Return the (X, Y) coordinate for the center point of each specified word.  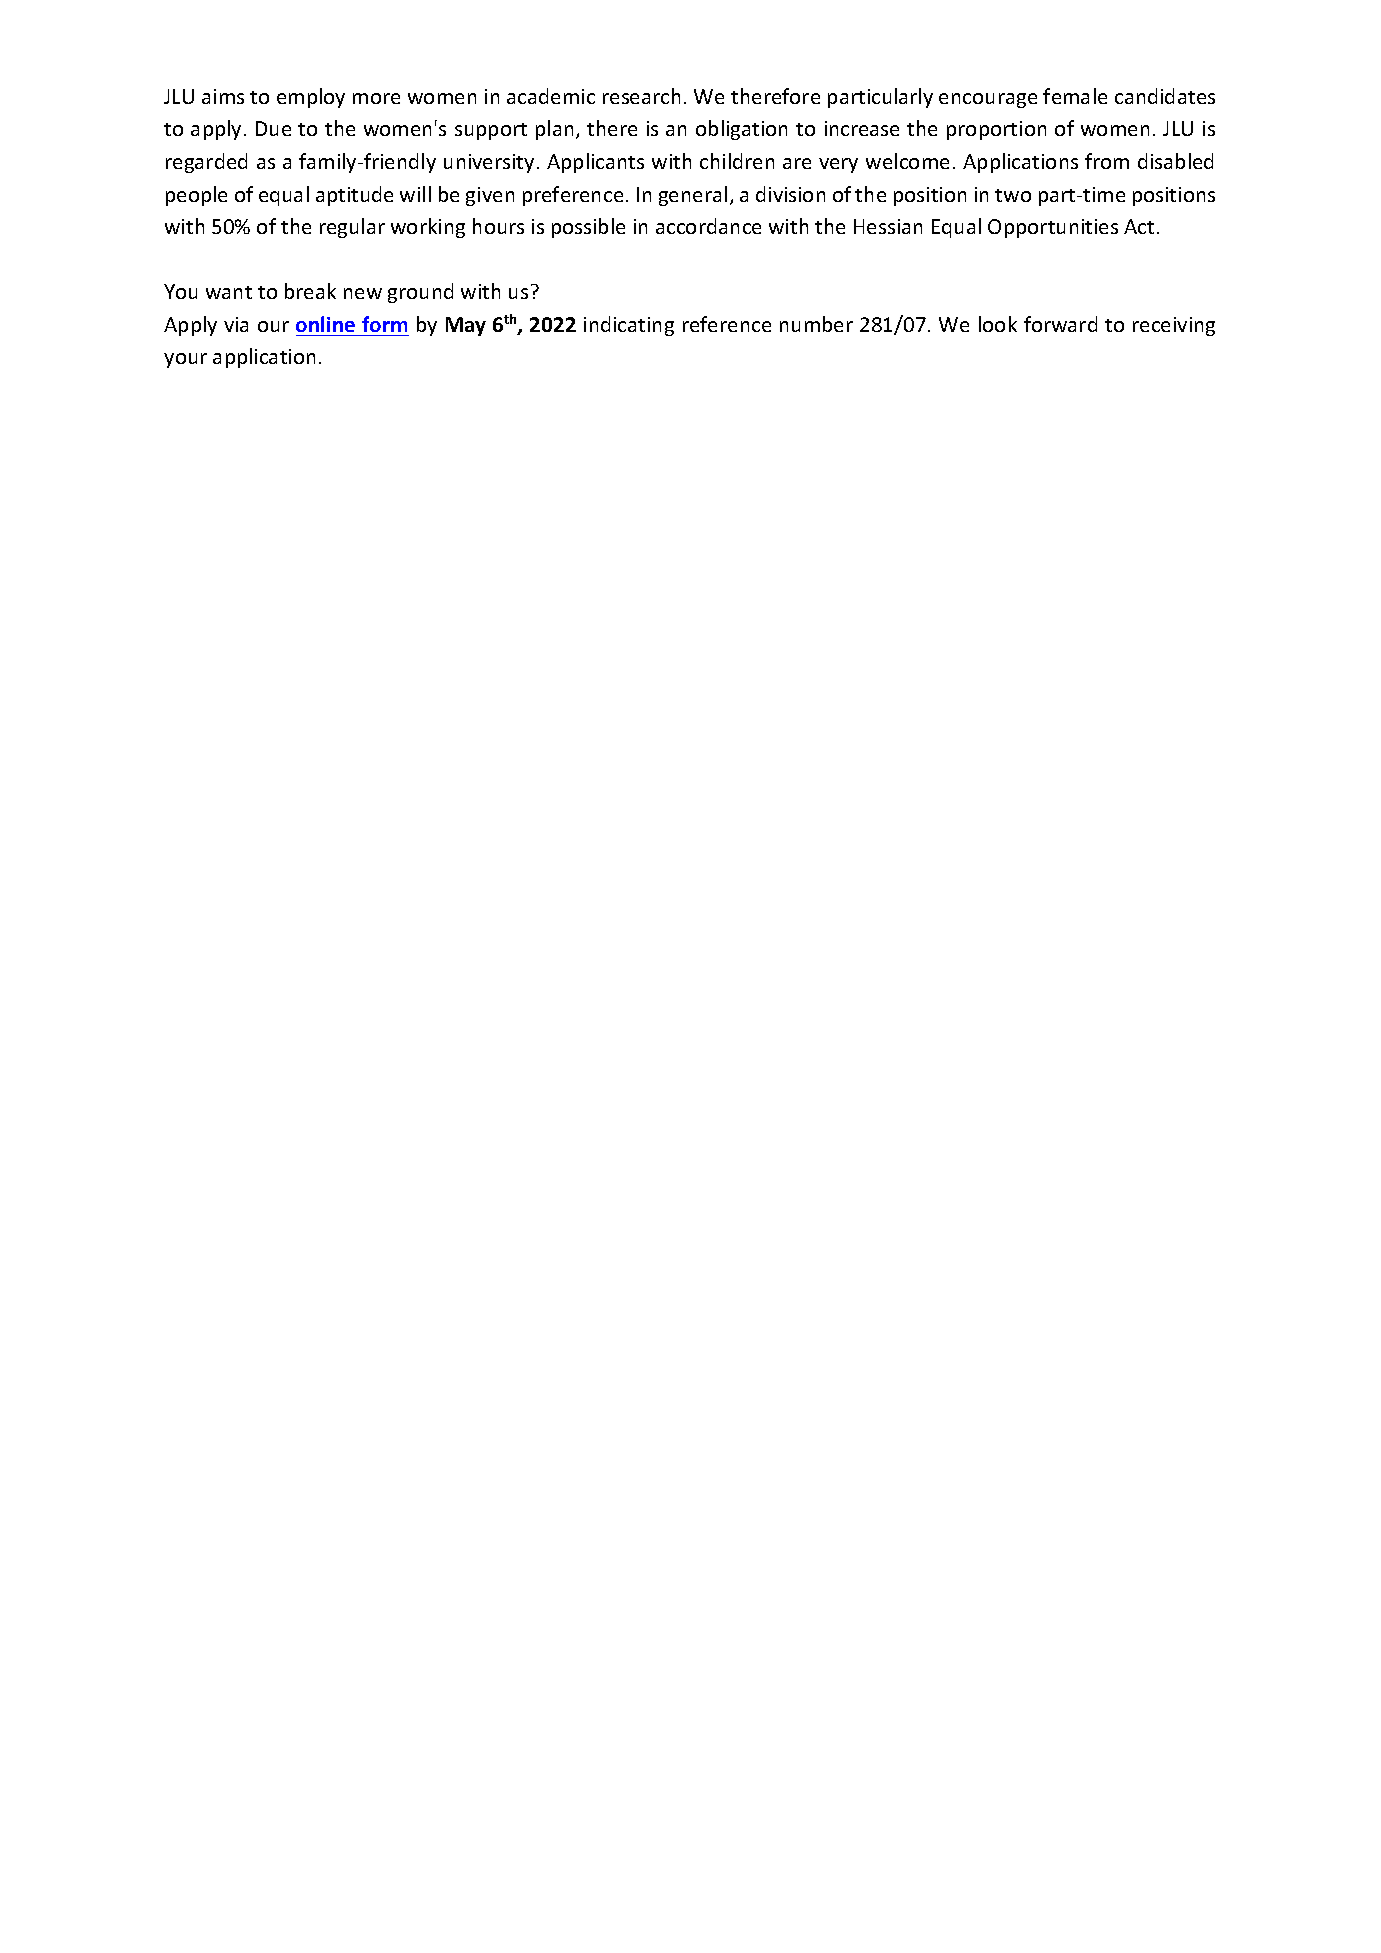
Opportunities (1053, 228)
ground (420, 293)
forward (1060, 324)
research (641, 96)
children (737, 161)
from (1107, 161)
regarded (206, 163)
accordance (708, 226)
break (310, 291)
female (1075, 96)
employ (311, 98)
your (185, 360)
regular (352, 228)
